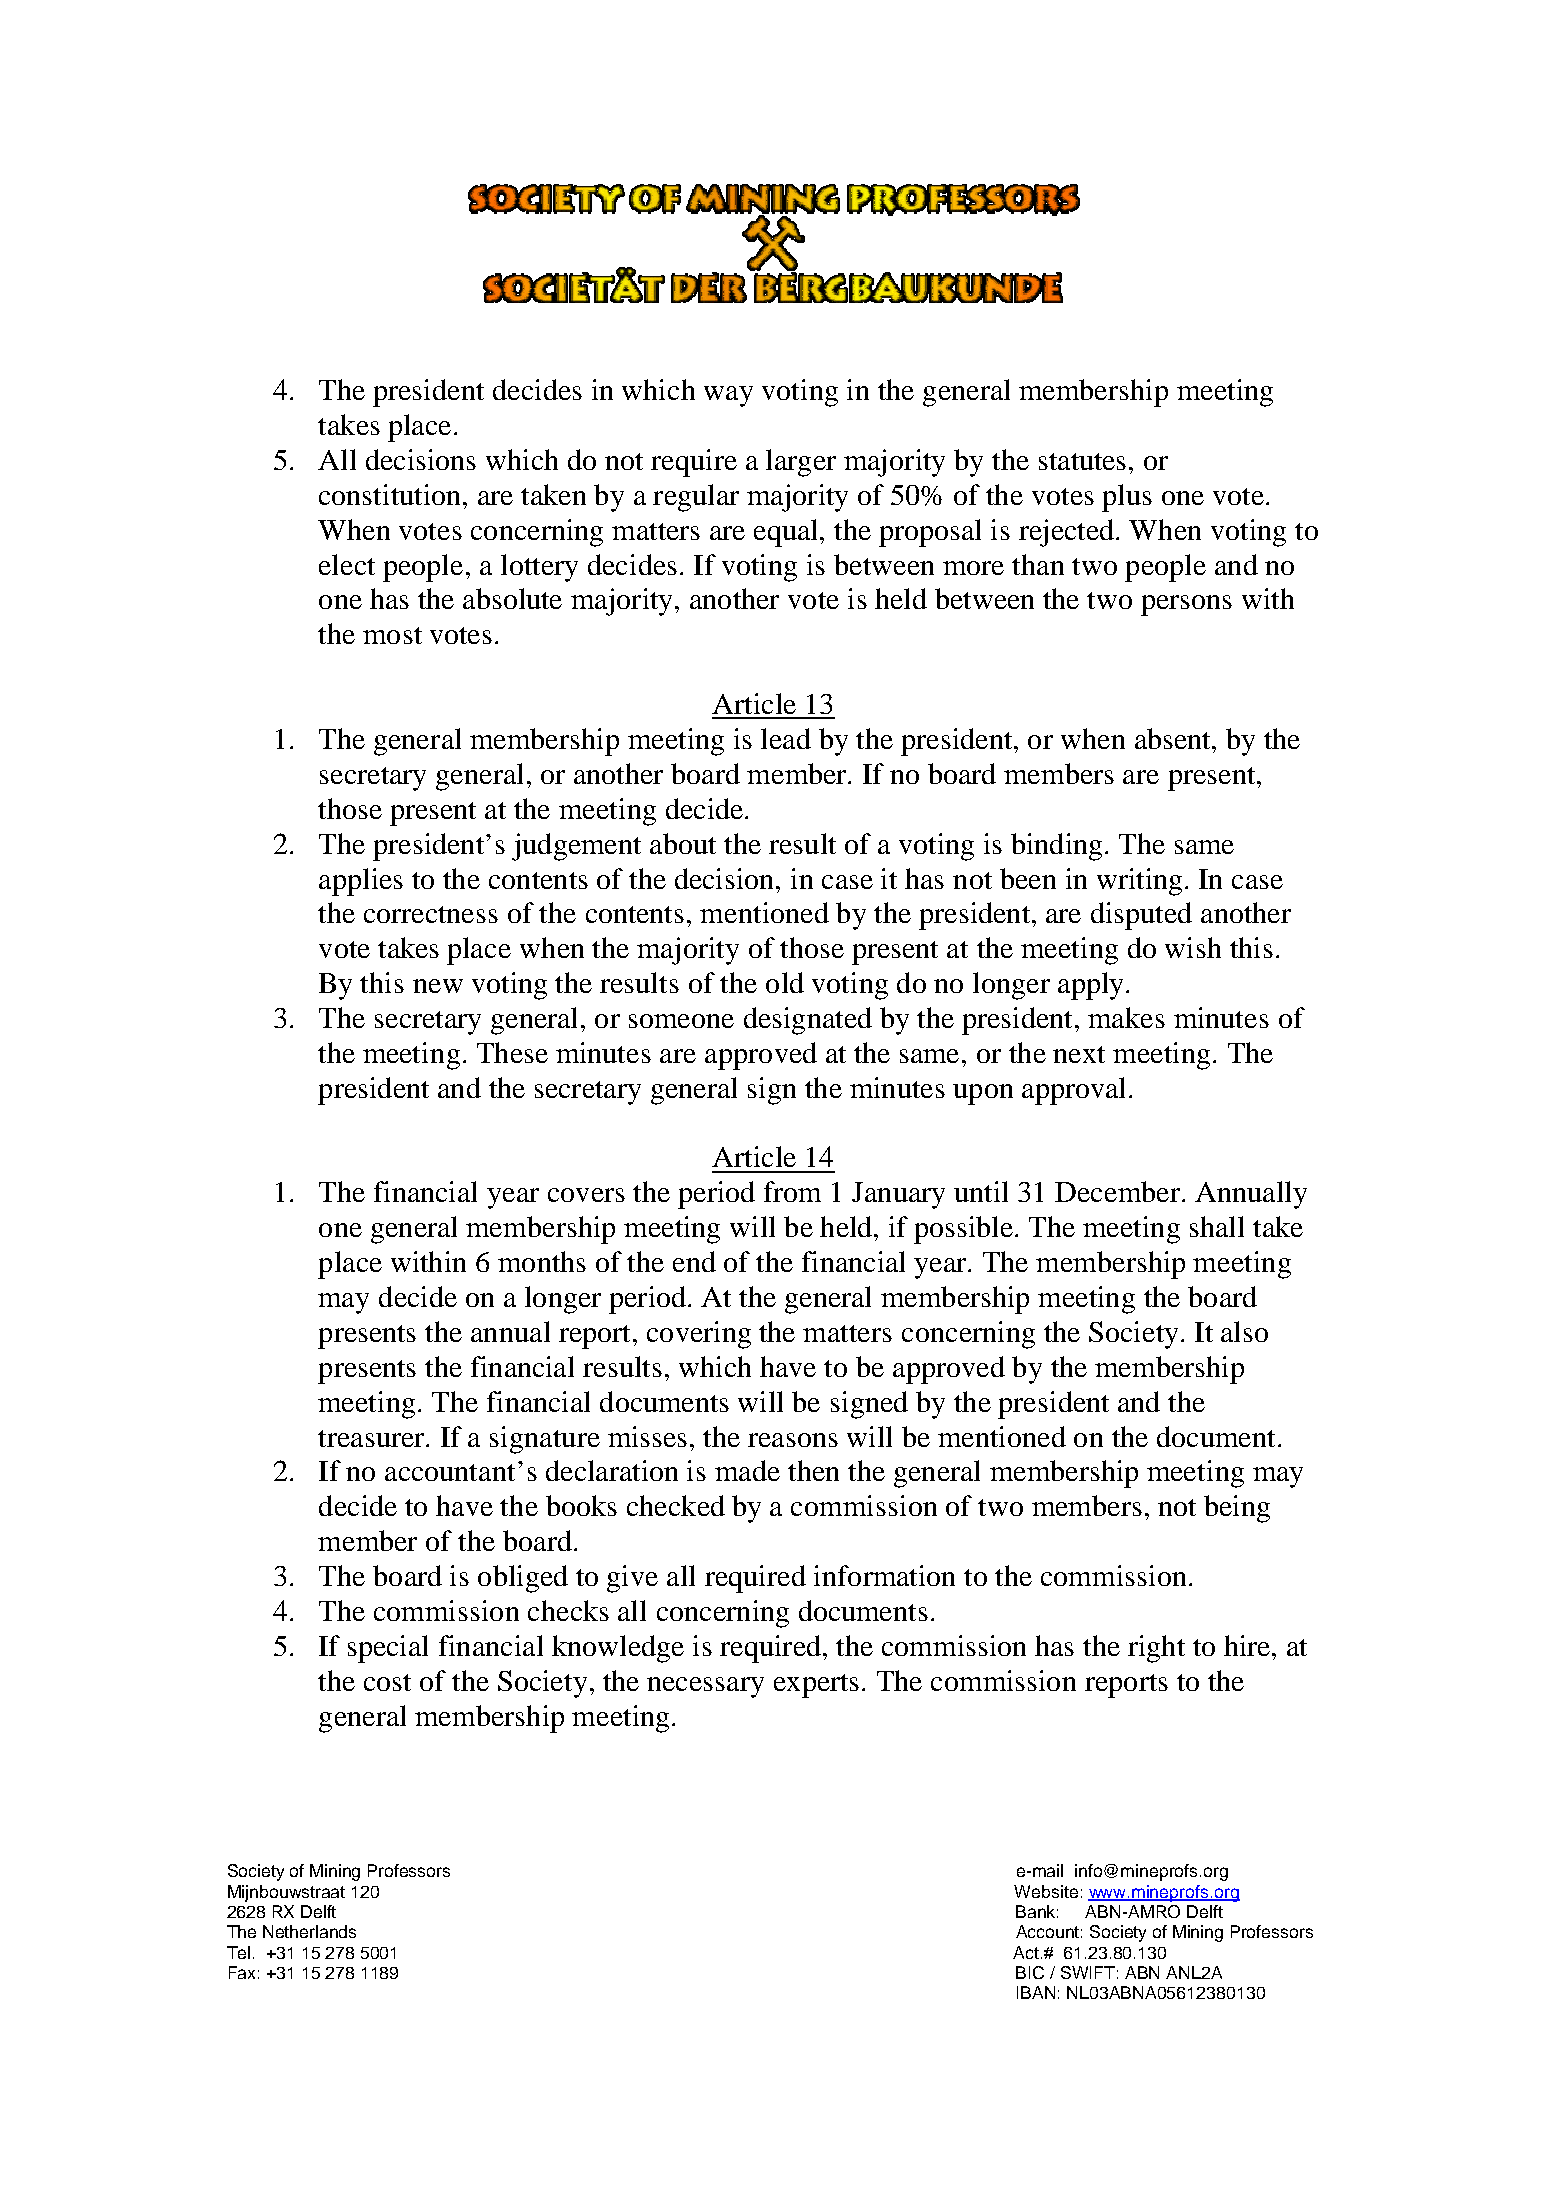 Image resolution: width=1546 pixels, height=2188 pixels. I want to click on from, so click(792, 1191).
